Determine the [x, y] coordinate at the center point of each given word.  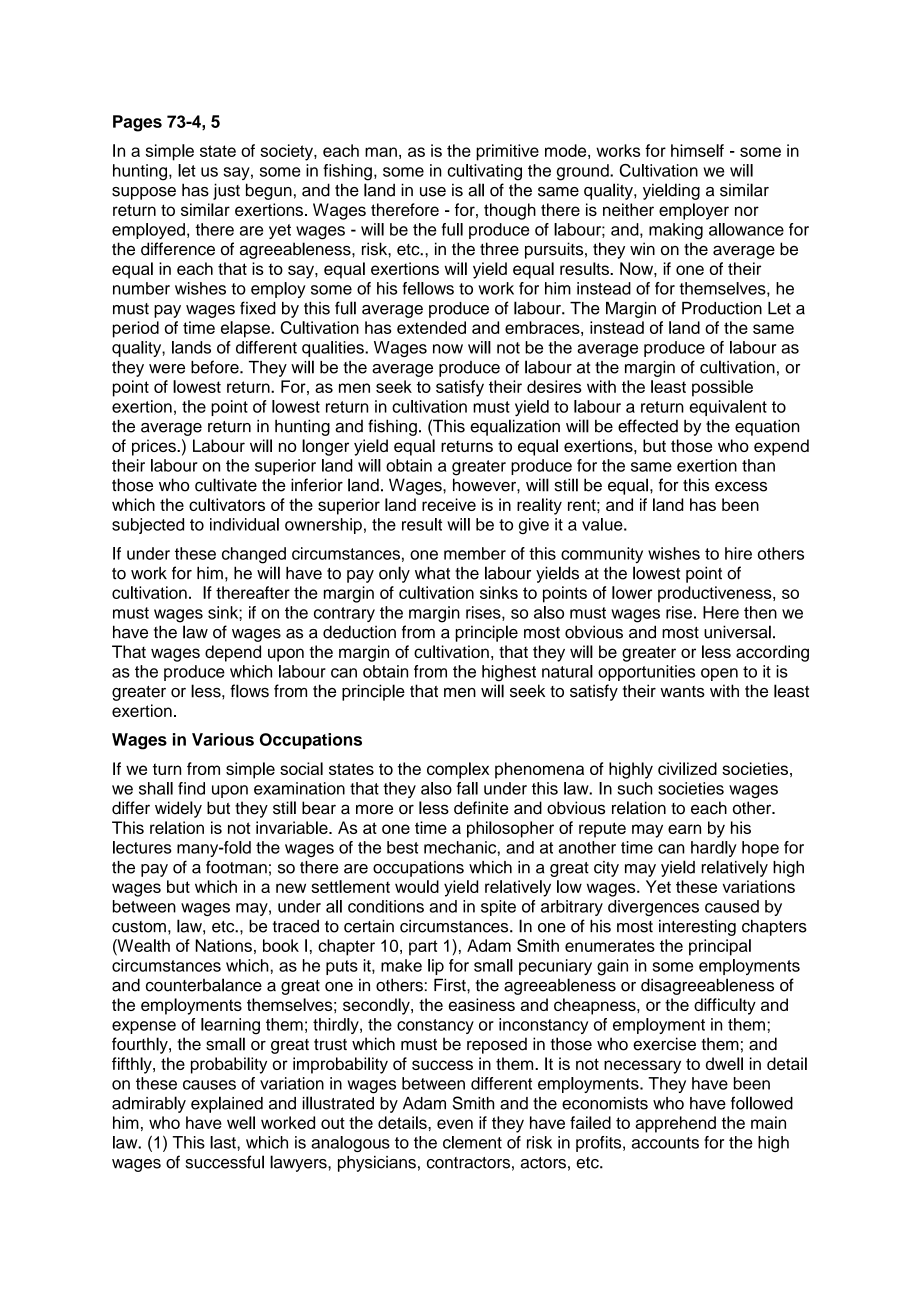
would [417, 886]
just [226, 191]
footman [236, 867]
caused [732, 906]
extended [431, 327]
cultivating [484, 172]
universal [737, 632]
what [432, 573]
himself [697, 150]
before [216, 367]
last [224, 1142]
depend [233, 653]
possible [722, 388]
